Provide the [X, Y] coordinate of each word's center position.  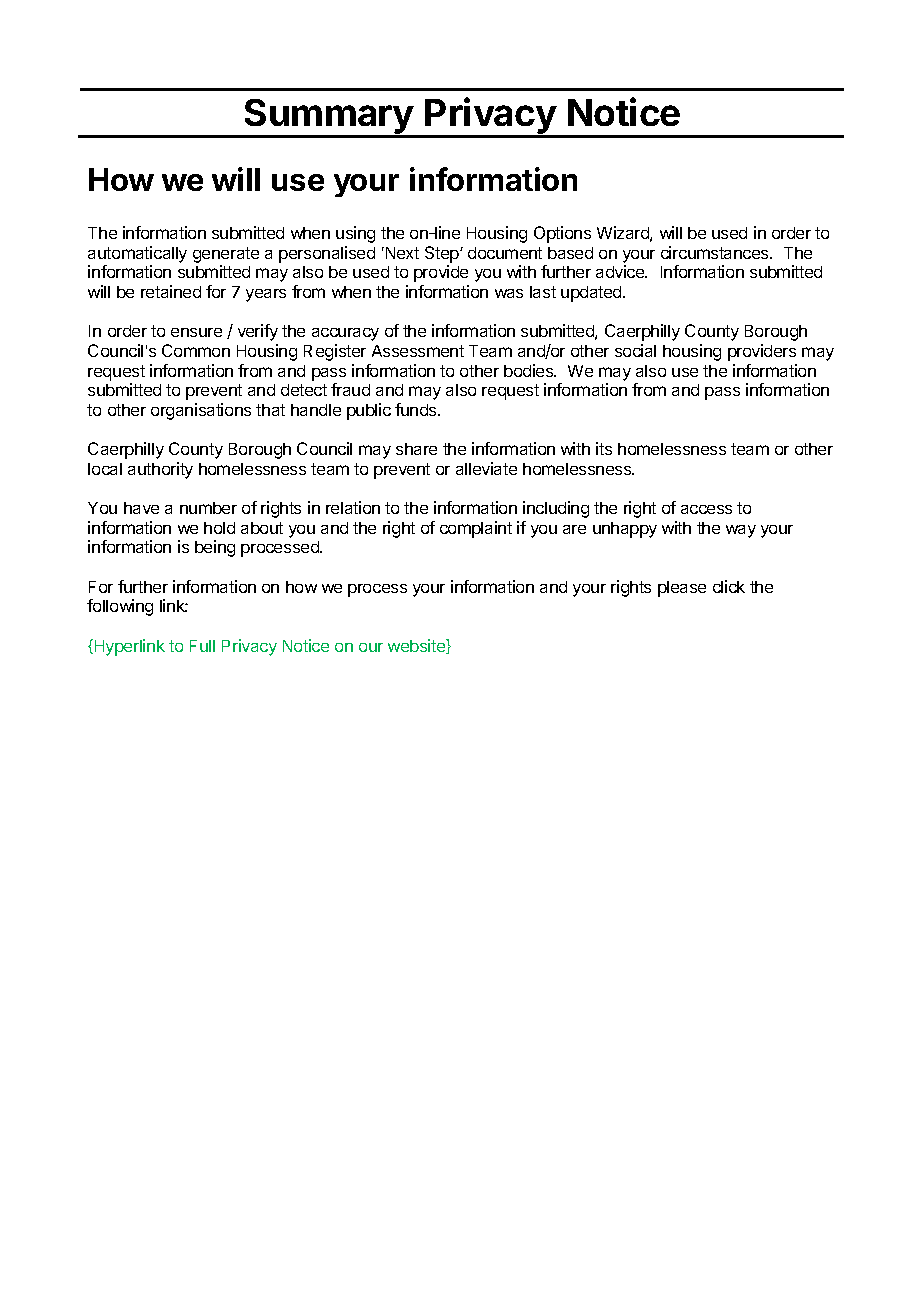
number [208, 508]
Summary [328, 118]
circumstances [716, 252]
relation [353, 507]
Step [443, 254]
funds [417, 409]
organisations [201, 411]
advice [621, 271]
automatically [137, 254]
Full [202, 646]
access [706, 509]
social [635, 350]
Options [562, 234]
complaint [476, 529]
